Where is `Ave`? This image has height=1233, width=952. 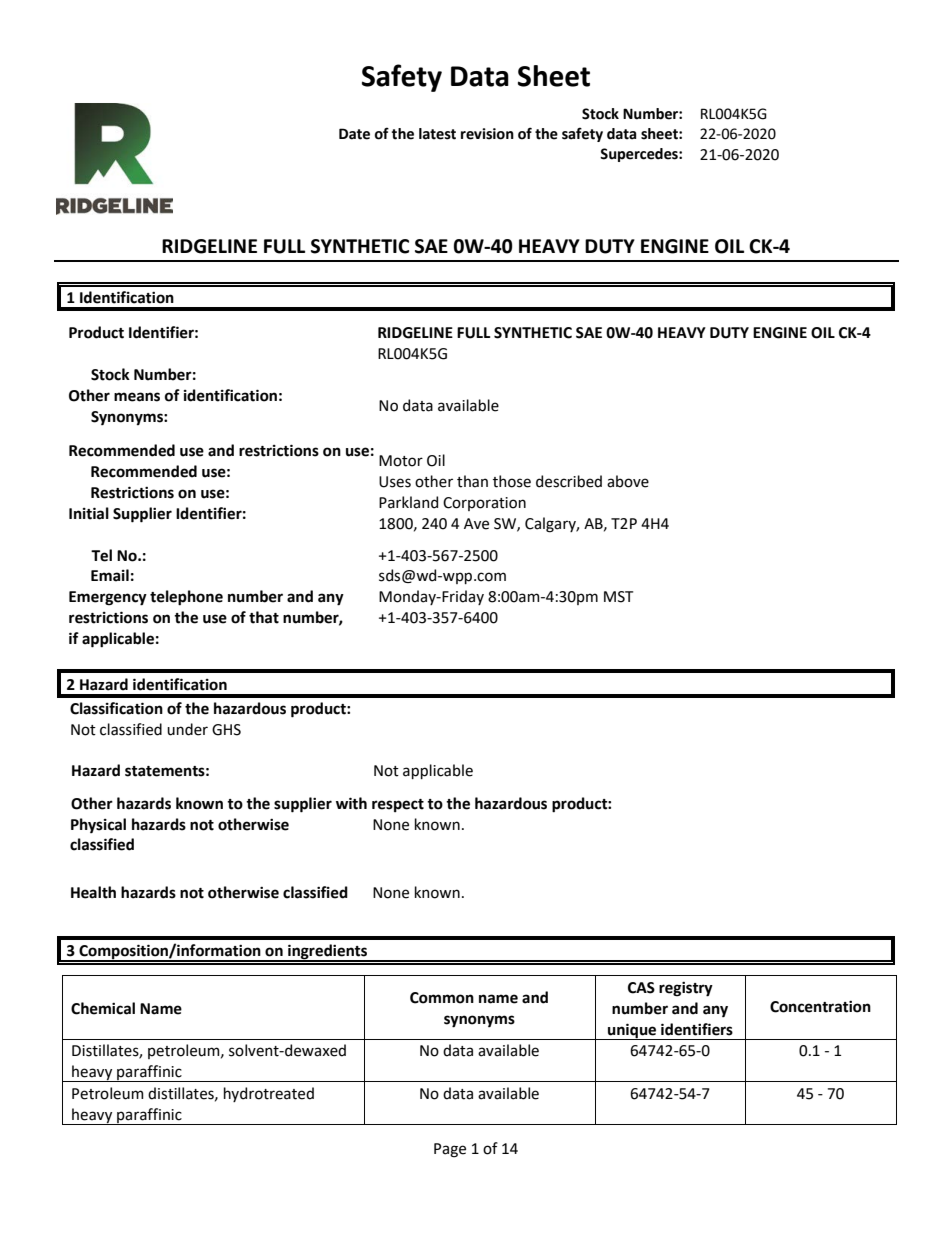 Ave is located at coordinates (476, 524).
